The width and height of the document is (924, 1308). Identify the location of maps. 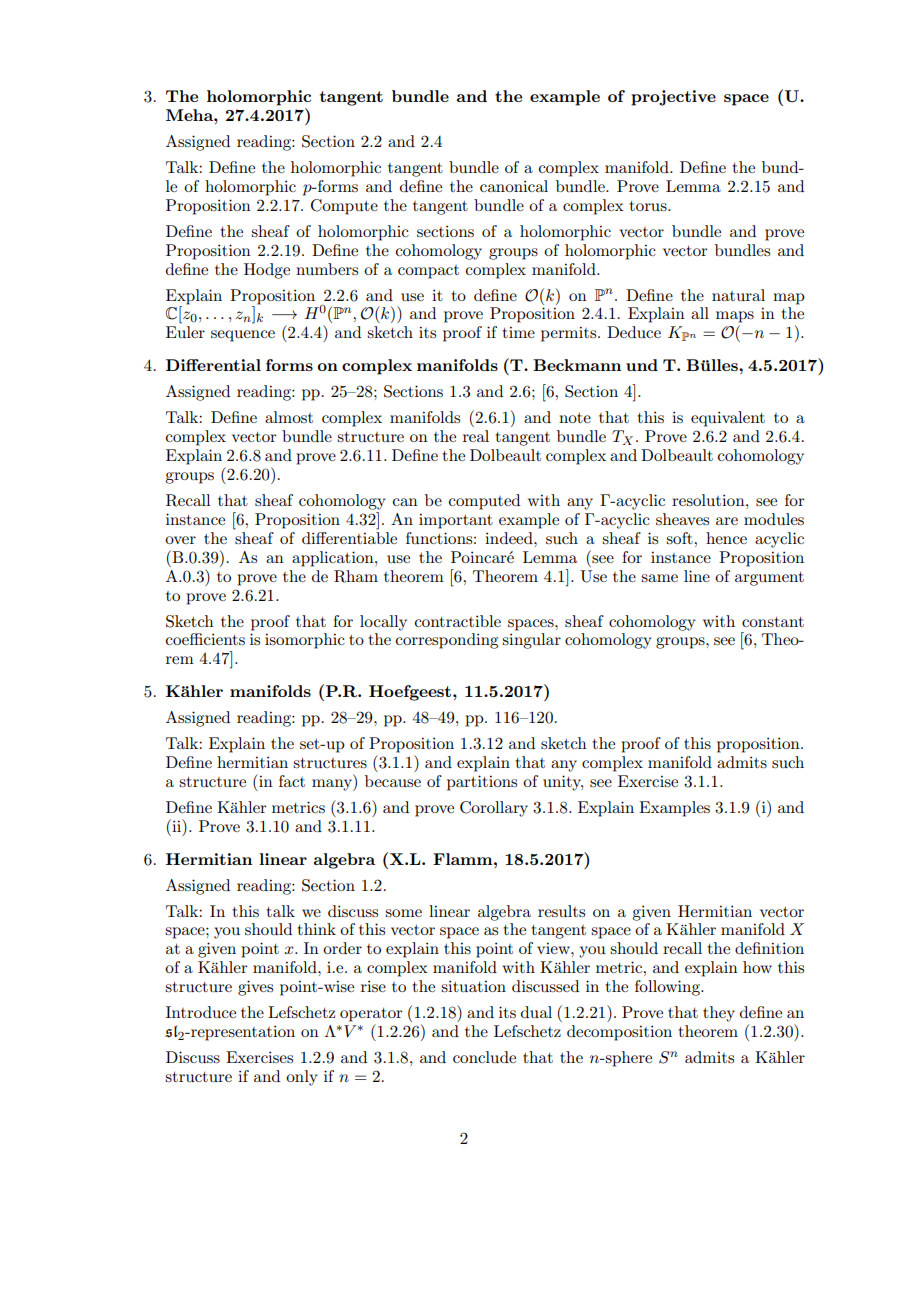
(735, 317).
